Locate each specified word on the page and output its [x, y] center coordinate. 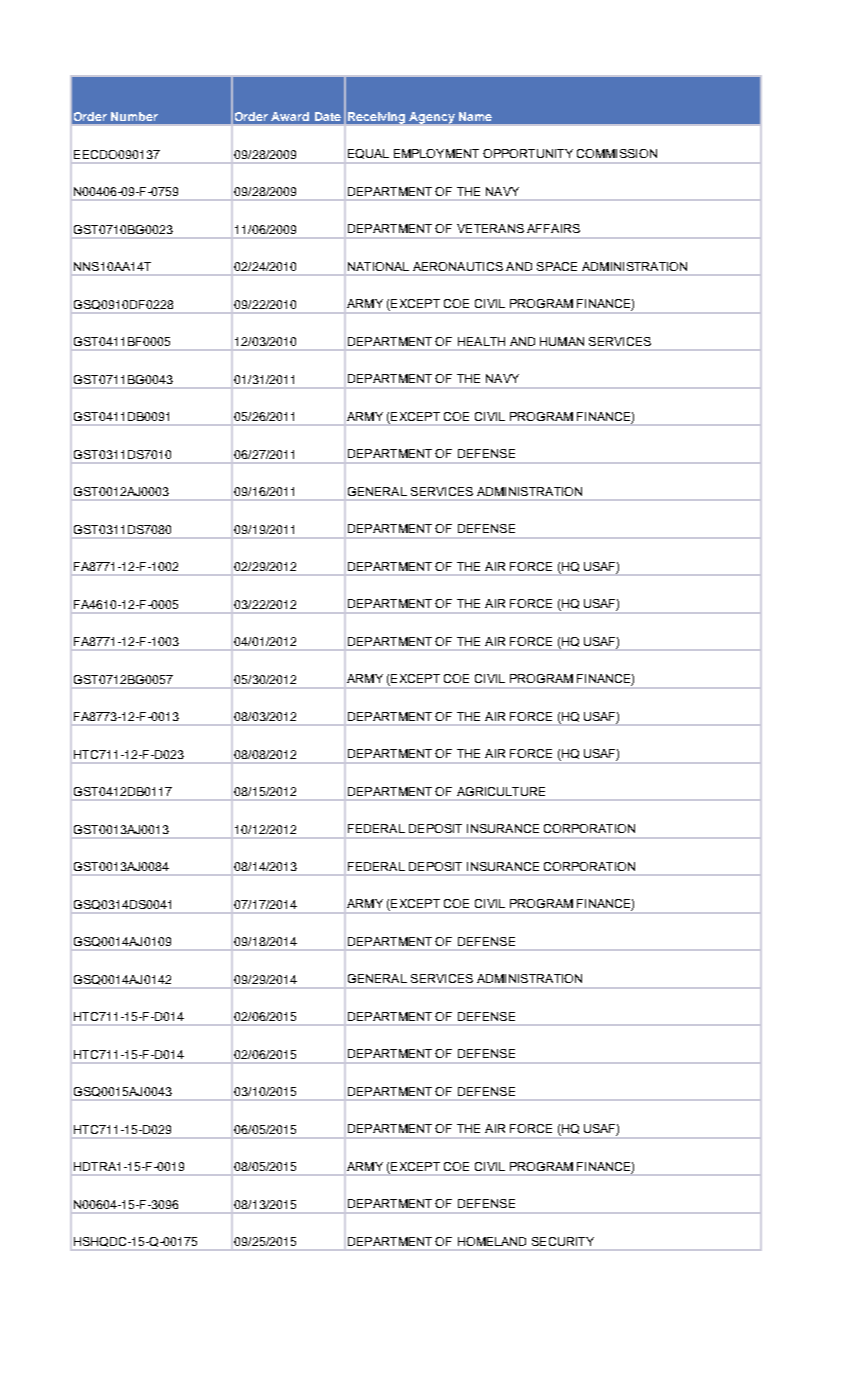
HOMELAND [492, 1241]
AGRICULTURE [501, 791]
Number [134, 116]
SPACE [557, 266]
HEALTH [481, 341]
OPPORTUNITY [528, 153]
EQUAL [368, 154]
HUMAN [562, 341]
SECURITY [563, 1241]
